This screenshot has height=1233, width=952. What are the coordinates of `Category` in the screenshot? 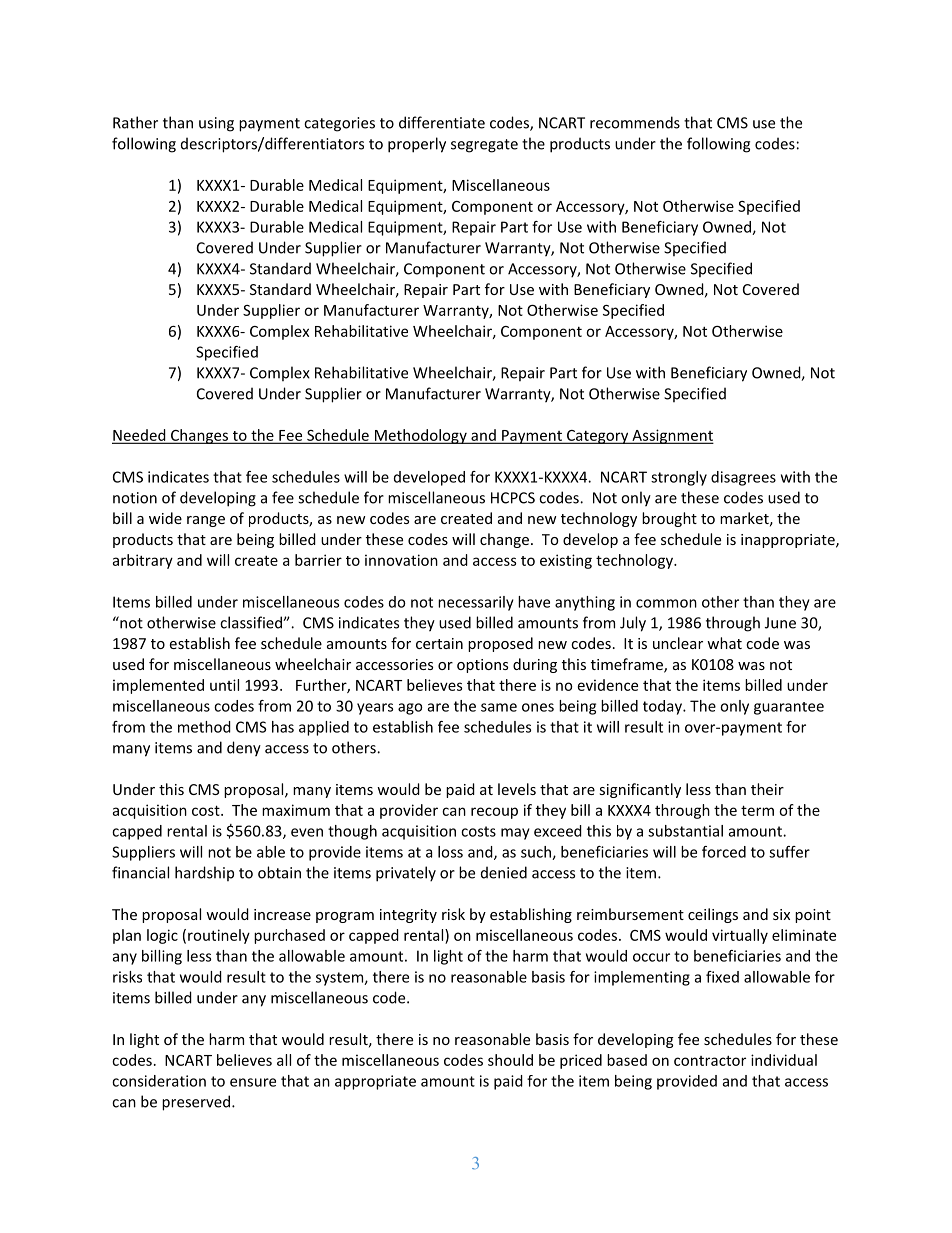 It's located at (597, 437).
